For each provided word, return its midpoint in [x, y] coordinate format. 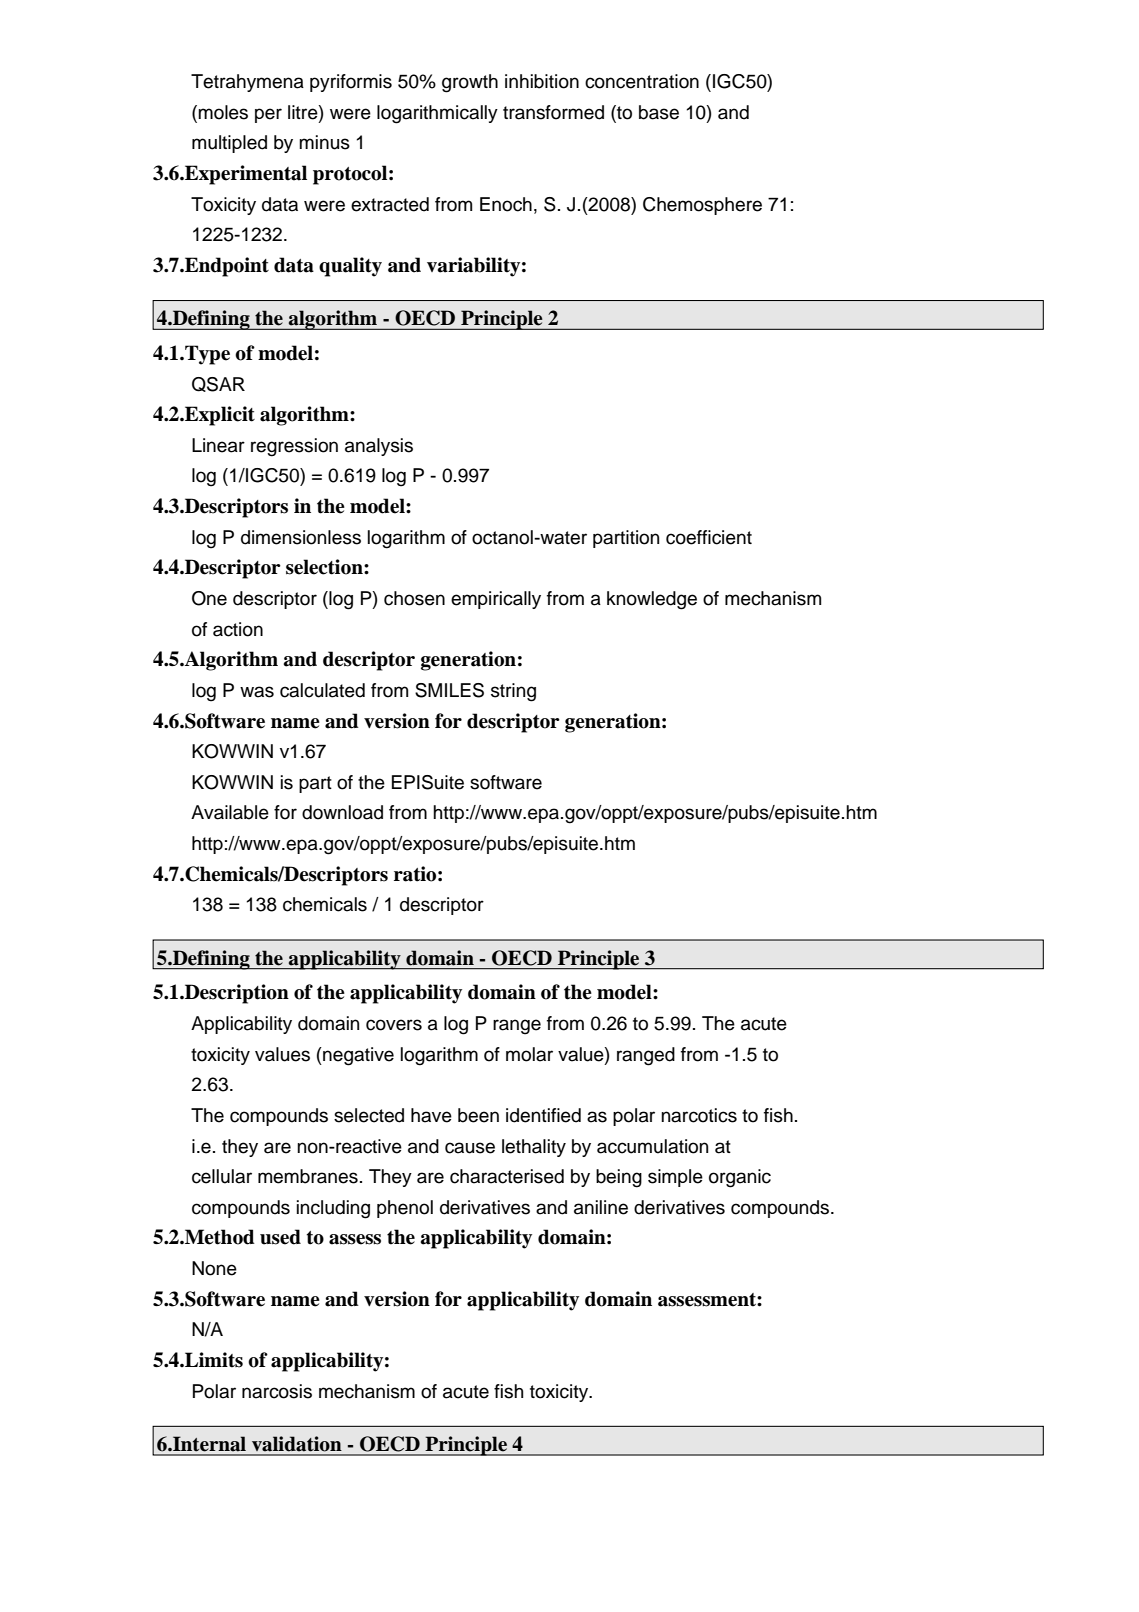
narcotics [699, 1115]
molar [529, 1054]
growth [470, 83]
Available [230, 812]
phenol [405, 1209]
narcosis [277, 1391]
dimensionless [301, 537]
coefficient [709, 537]
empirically [496, 600]
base [659, 112]
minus [324, 142]
